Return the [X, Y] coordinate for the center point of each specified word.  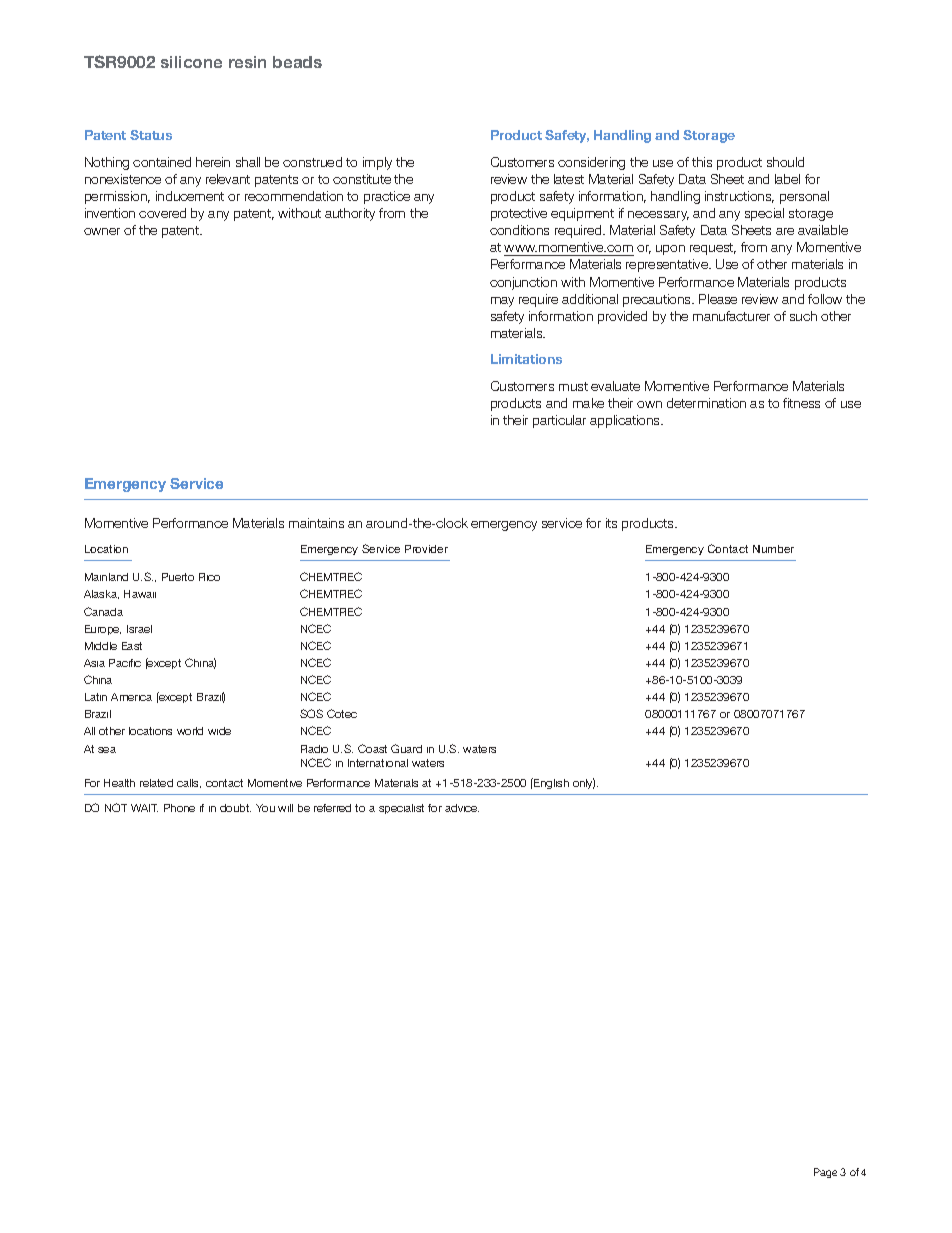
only [584, 783]
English [550, 783]
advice [462, 808]
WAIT [144, 808]
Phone [179, 808]
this [702, 162]
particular [559, 421]
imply [377, 163]
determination [706, 403]
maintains [316, 523]
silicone [191, 62]
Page [825, 1173]
